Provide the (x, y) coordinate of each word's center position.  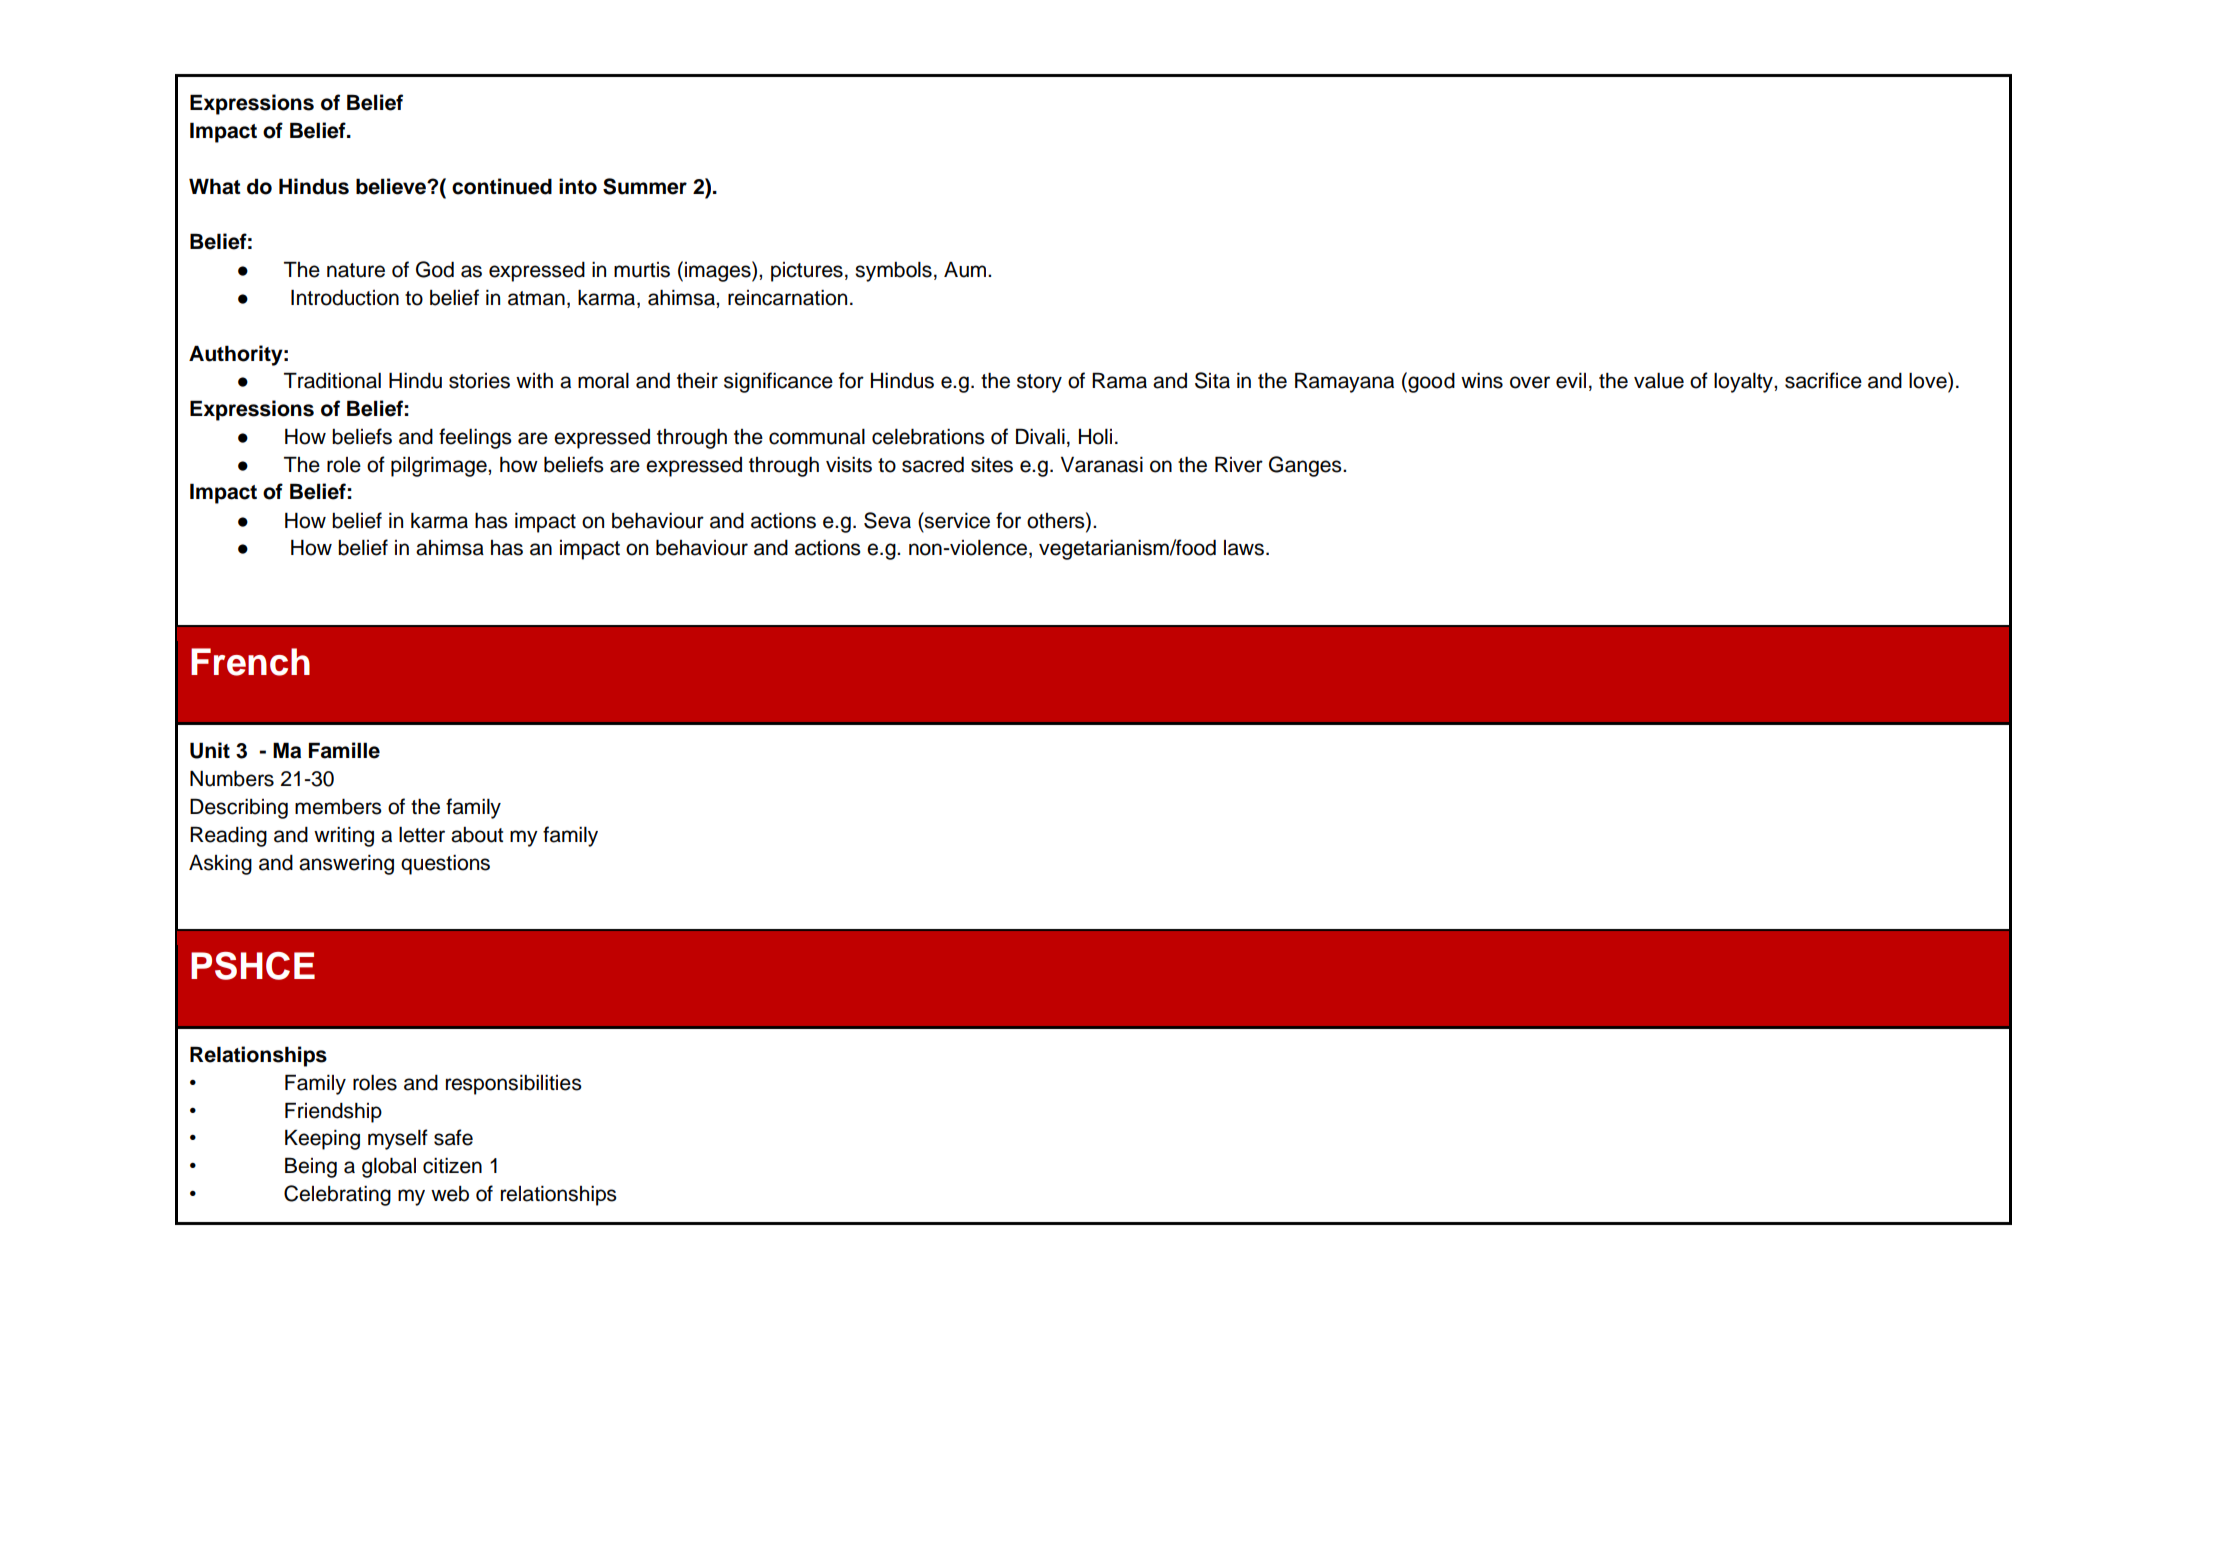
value (1659, 381)
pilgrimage (440, 467)
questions (445, 865)
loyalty (1744, 383)
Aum (965, 270)
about (477, 835)
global (389, 1167)
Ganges (1306, 466)
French (250, 662)
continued (502, 186)
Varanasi (1102, 465)
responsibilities (514, 1085)
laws (1244, 548)
